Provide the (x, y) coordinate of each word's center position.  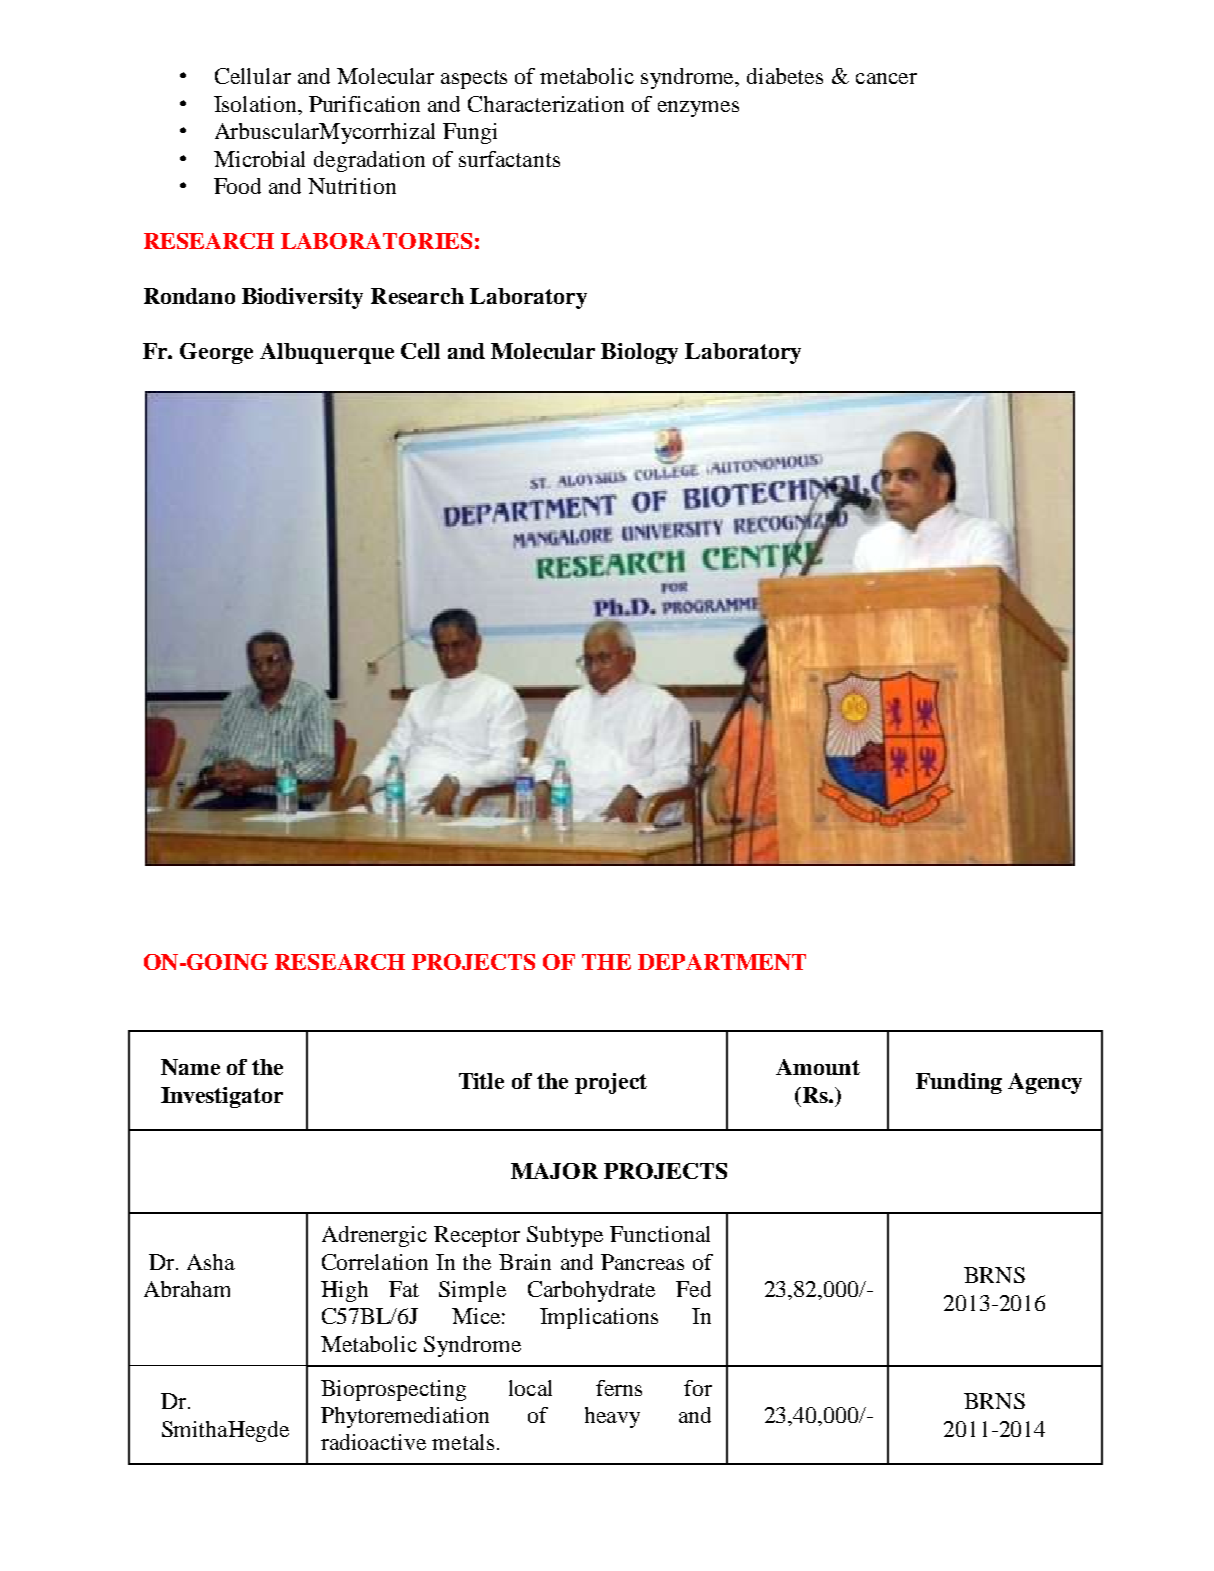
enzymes (698, 109)
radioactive (373, 1442)
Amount (818, 1067)
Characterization (546, 104)
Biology (639, 353)
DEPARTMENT (722, 962)
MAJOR (554, 1171)
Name (190, 1067)
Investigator (222, 1097)
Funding (959, 1083)
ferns (619, 1388)
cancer (886, 78)
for (698, 1388)
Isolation (256, 104)
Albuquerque (327, 353)
